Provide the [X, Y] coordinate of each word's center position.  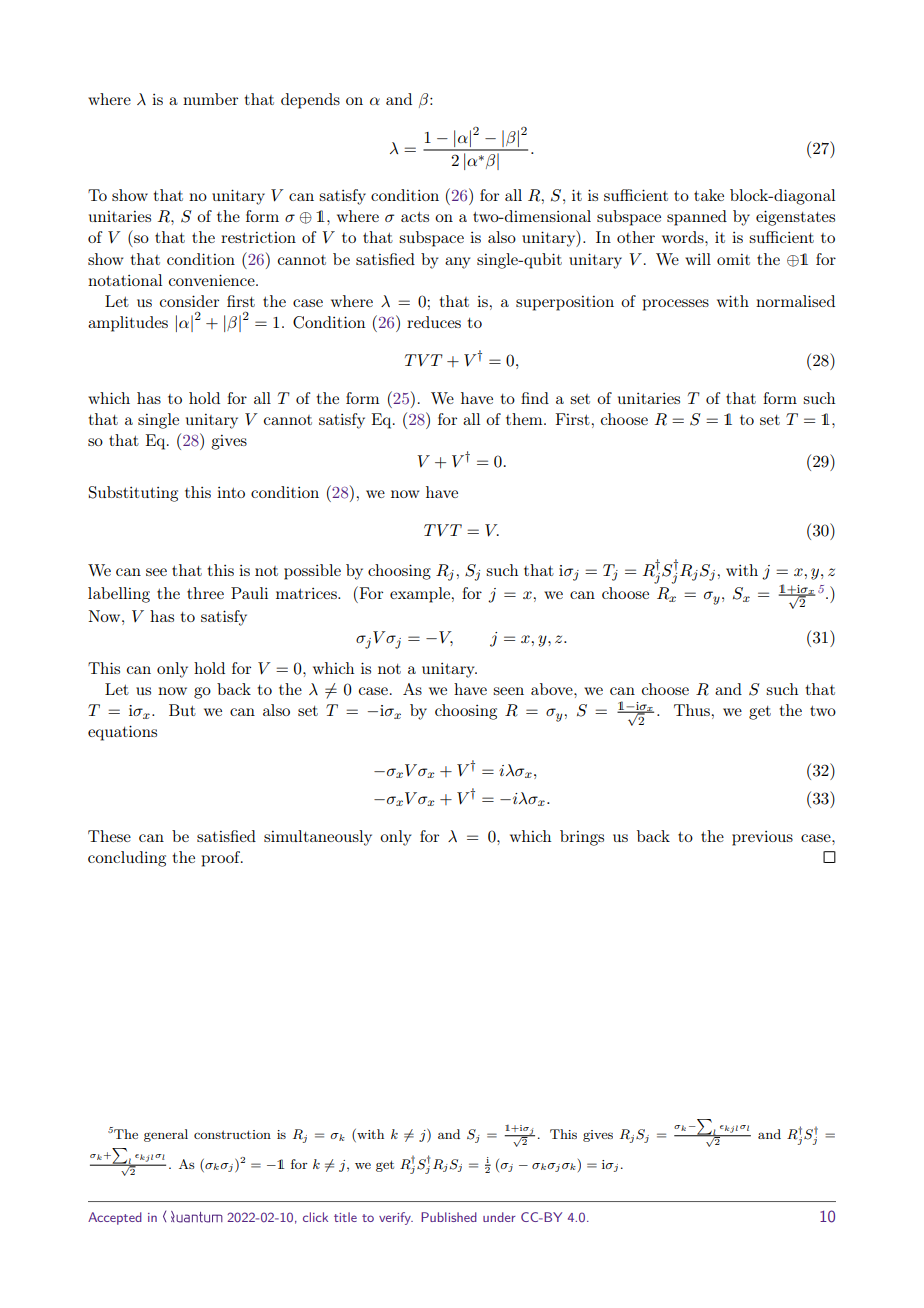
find [535, 398]
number [210, 99]
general [166, 1135]
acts [415, 217]
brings [582, 838]
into [231, 492]
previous [762, 838]
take [709, 195]
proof [222, 859]
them [525, 419]
